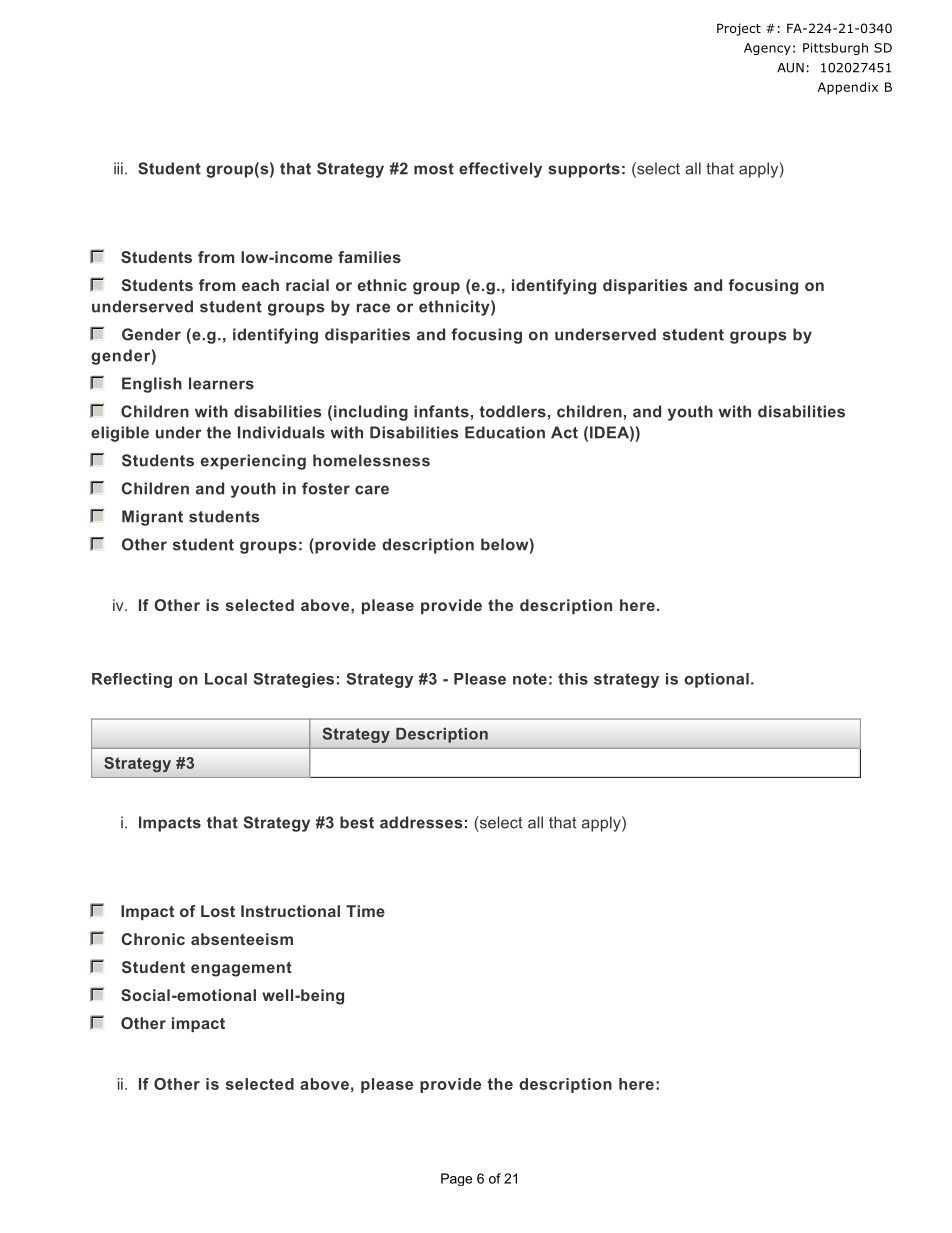  I want to click on iii, so click(118, 168).
